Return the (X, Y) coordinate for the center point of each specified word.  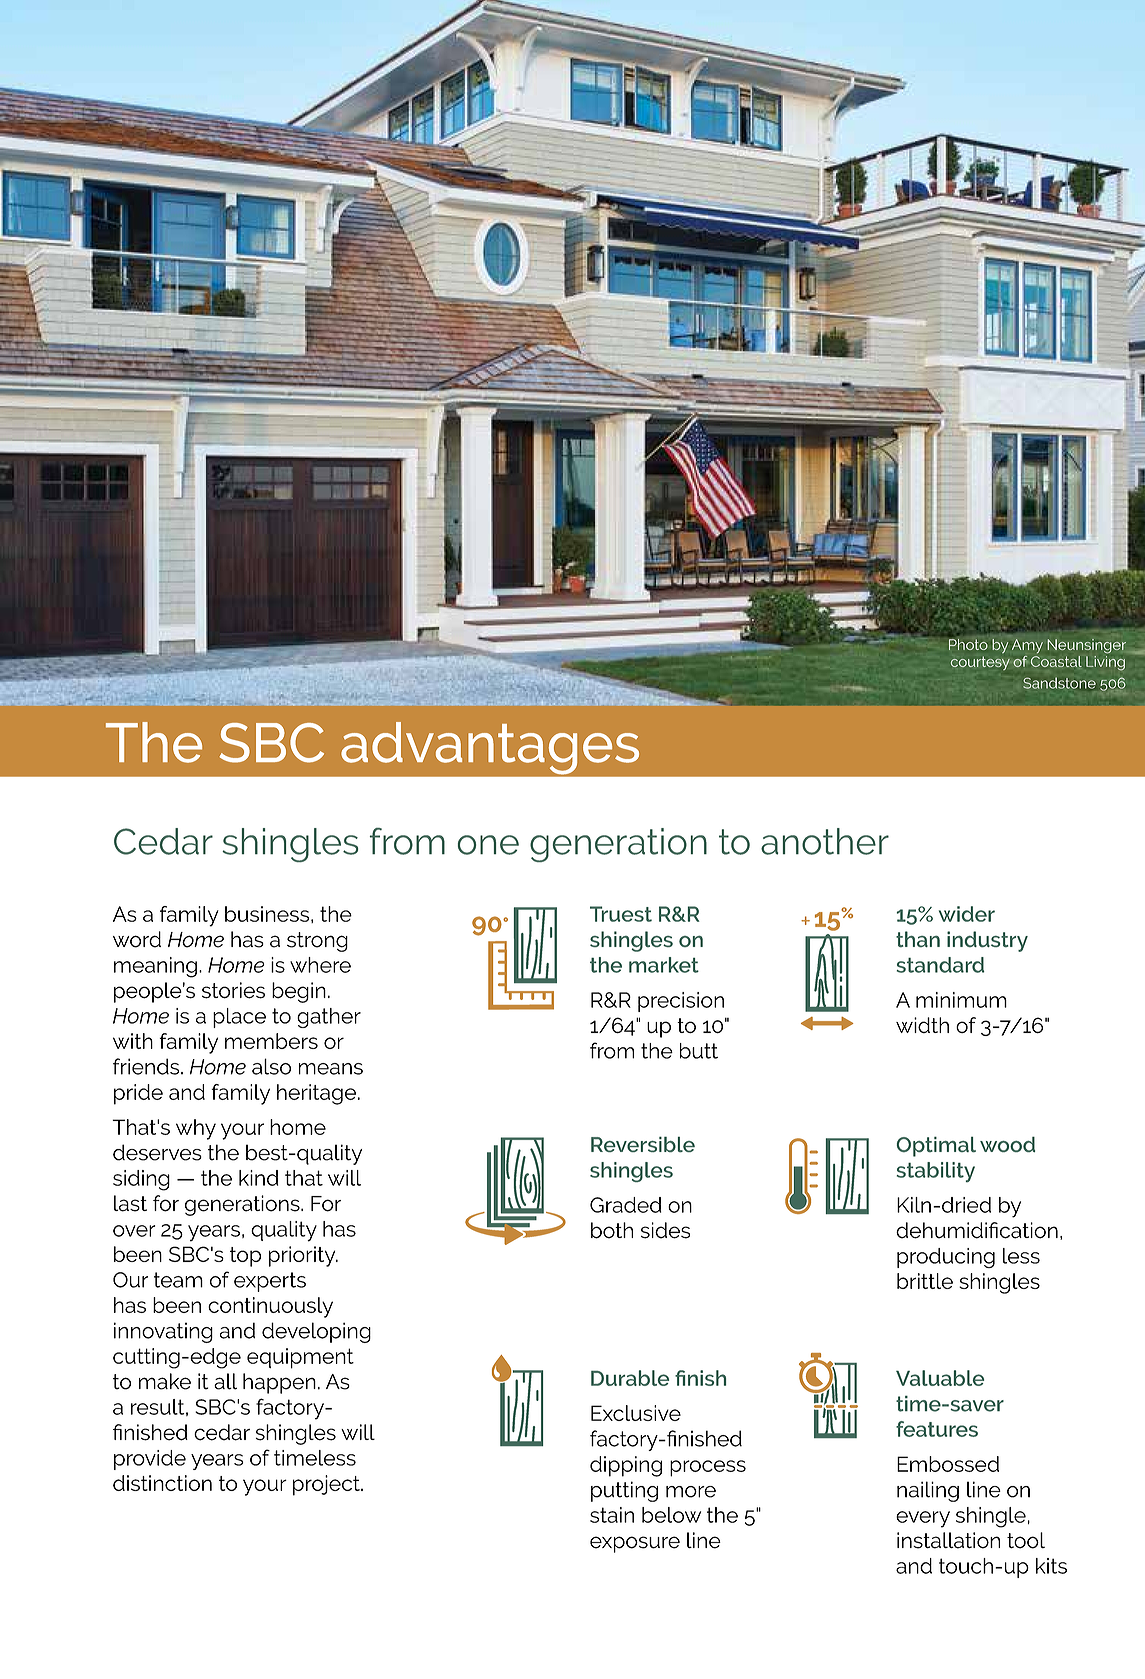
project (327, 1485)
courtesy (980, 663)
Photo (968, 644)
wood (1007, 1144)
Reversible (643, 1144)
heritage (316, 1094)
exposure (635, 1544)
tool (1026, 1540)
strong (317, 942)
